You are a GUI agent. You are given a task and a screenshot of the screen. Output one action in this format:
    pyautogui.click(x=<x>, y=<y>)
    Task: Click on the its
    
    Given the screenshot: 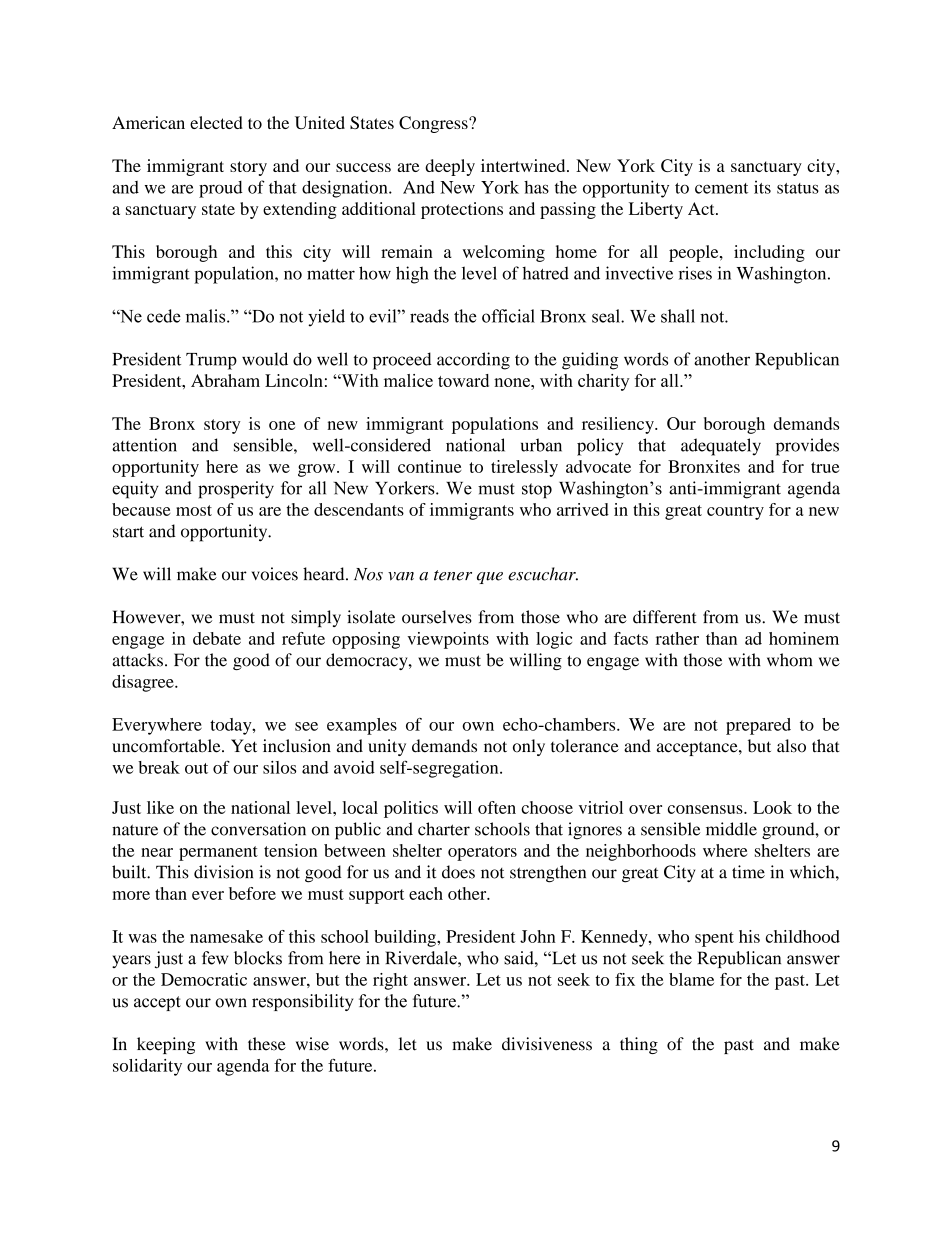 What is the action you would take?
    pyautogui.click(x=762, y=187)
